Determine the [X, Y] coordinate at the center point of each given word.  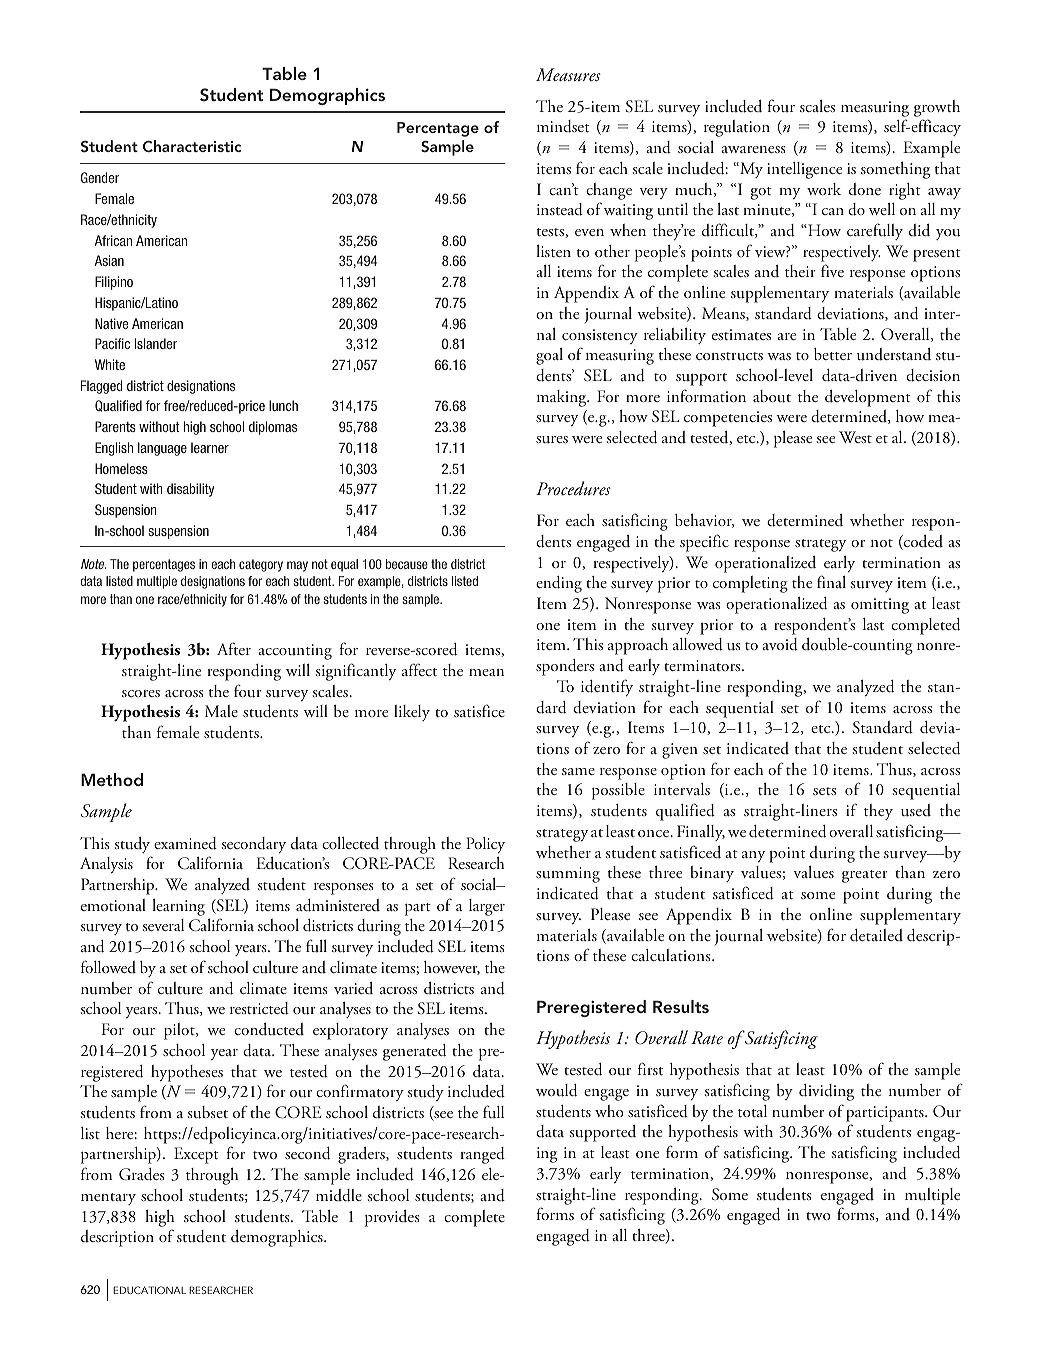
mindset [563, 126]
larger [487, 907]
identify [607, 688]
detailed [876, 935]
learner [210, 447]
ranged [482, 1155]
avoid [780, 644]
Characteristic [192, 146]
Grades [142, 1174]
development [868, 398]
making [563, 398]
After [234, 648]
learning [178, 907]
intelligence [804, 170]
